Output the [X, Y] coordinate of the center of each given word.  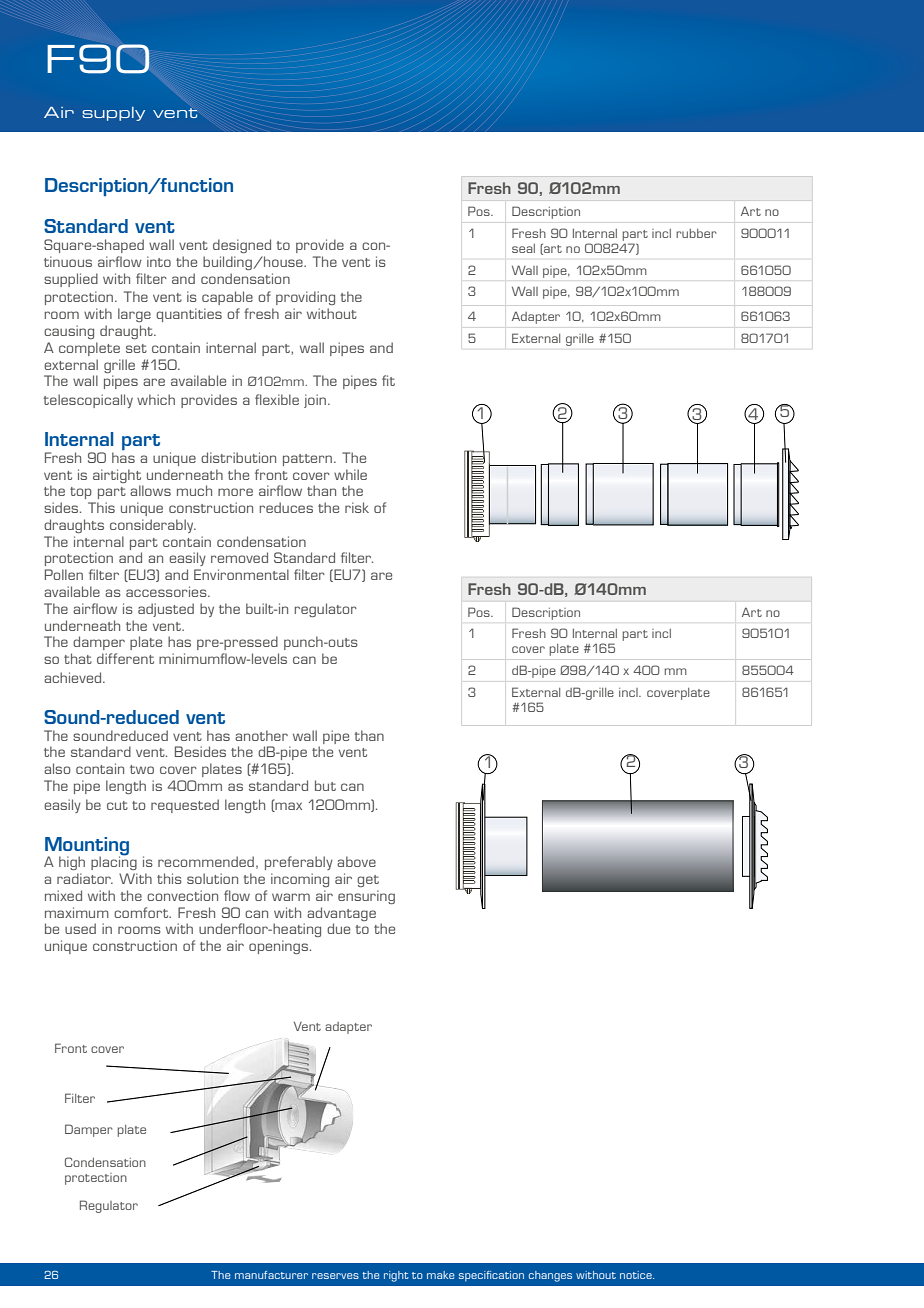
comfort [142, 912]
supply [113, 114]
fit [388, 380]
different [125, 658]
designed [242, 246]
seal [523, 248]
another [261, 735]
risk [357, 507]
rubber [696, 233]
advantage [341, 914]
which [156, 399]
